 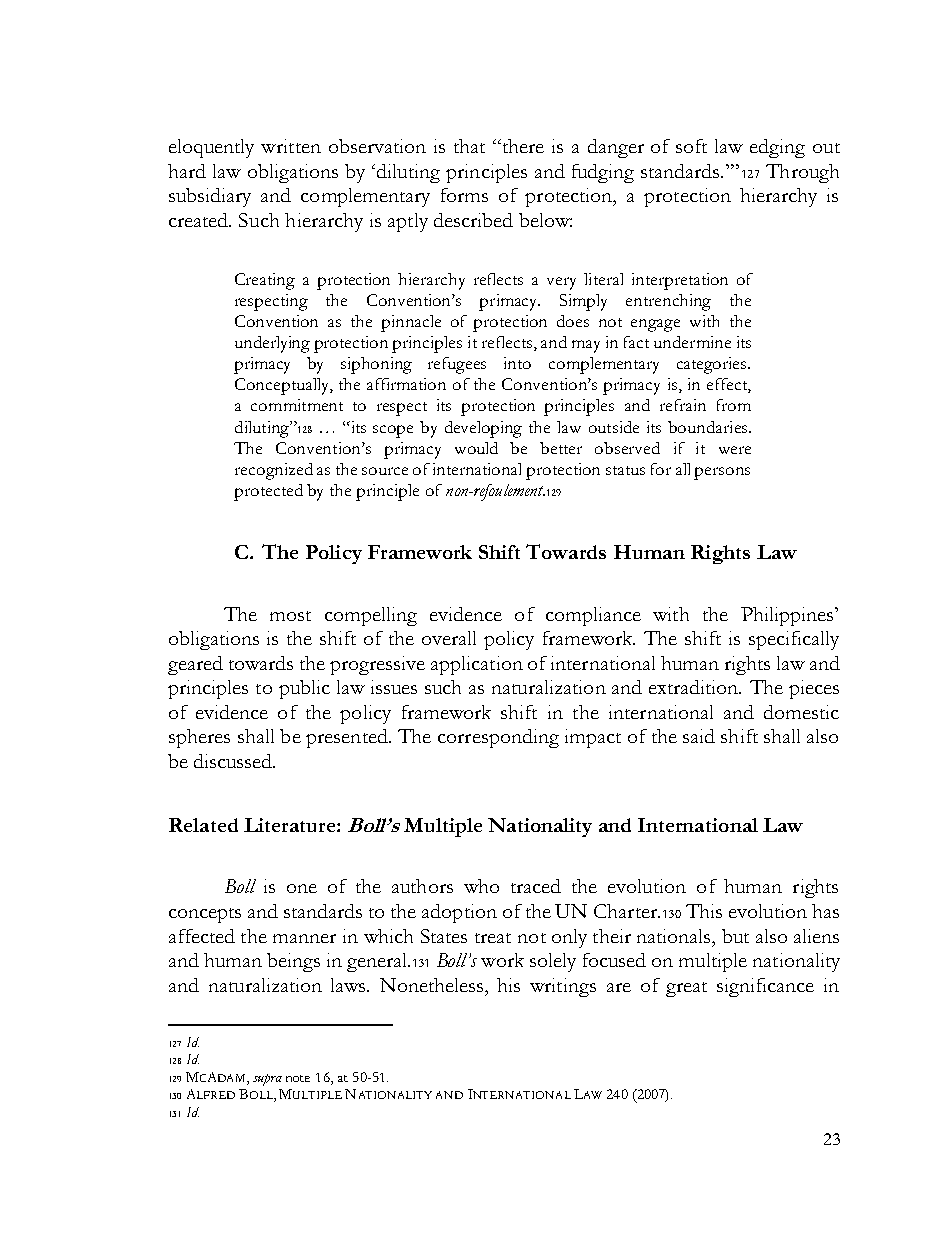 What do you see at coordinates (788, 616) in the image?
I see `Philippines` at bounding box center [788, 616].
